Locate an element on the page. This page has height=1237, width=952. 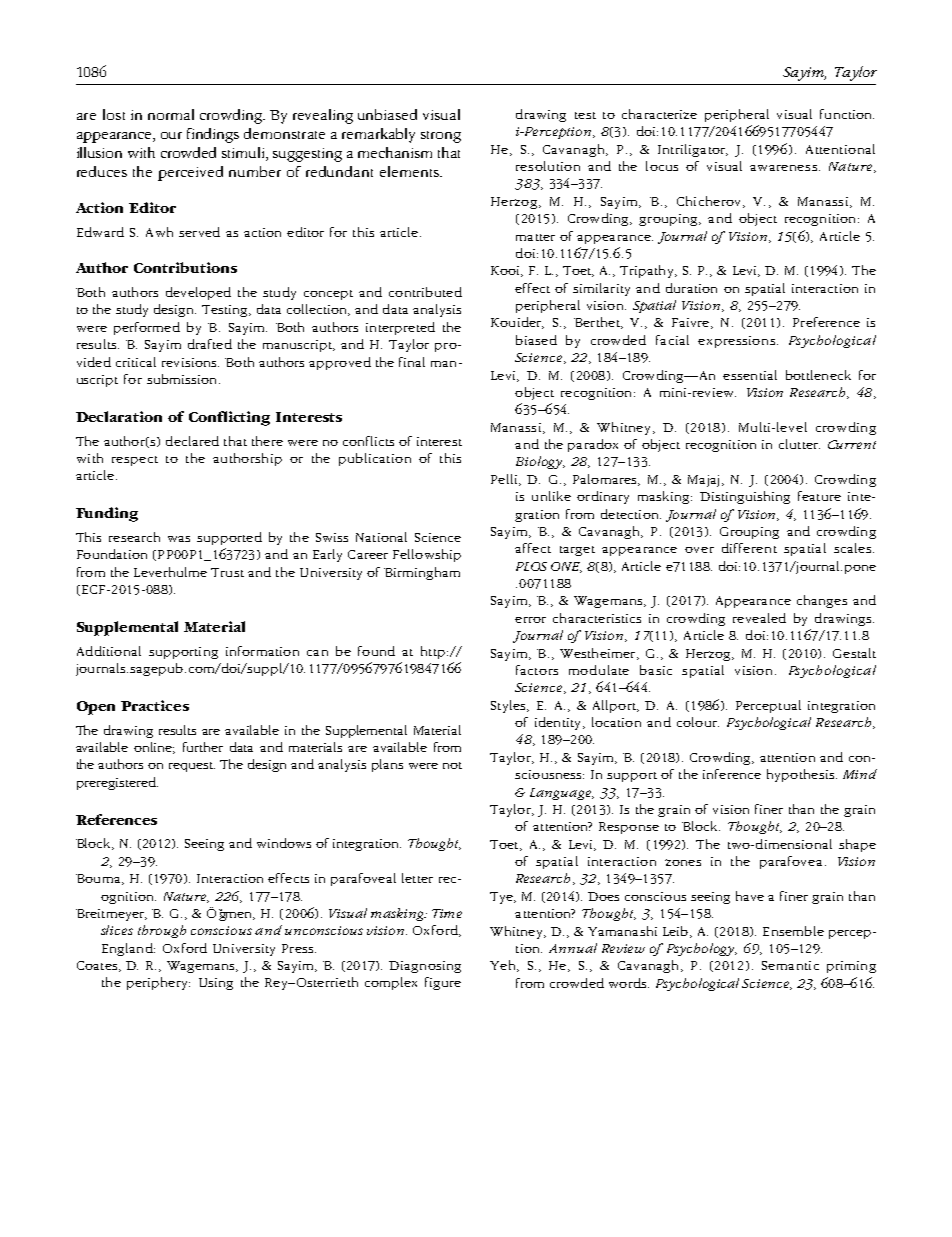
strong is located at coordinates (441, 137).
